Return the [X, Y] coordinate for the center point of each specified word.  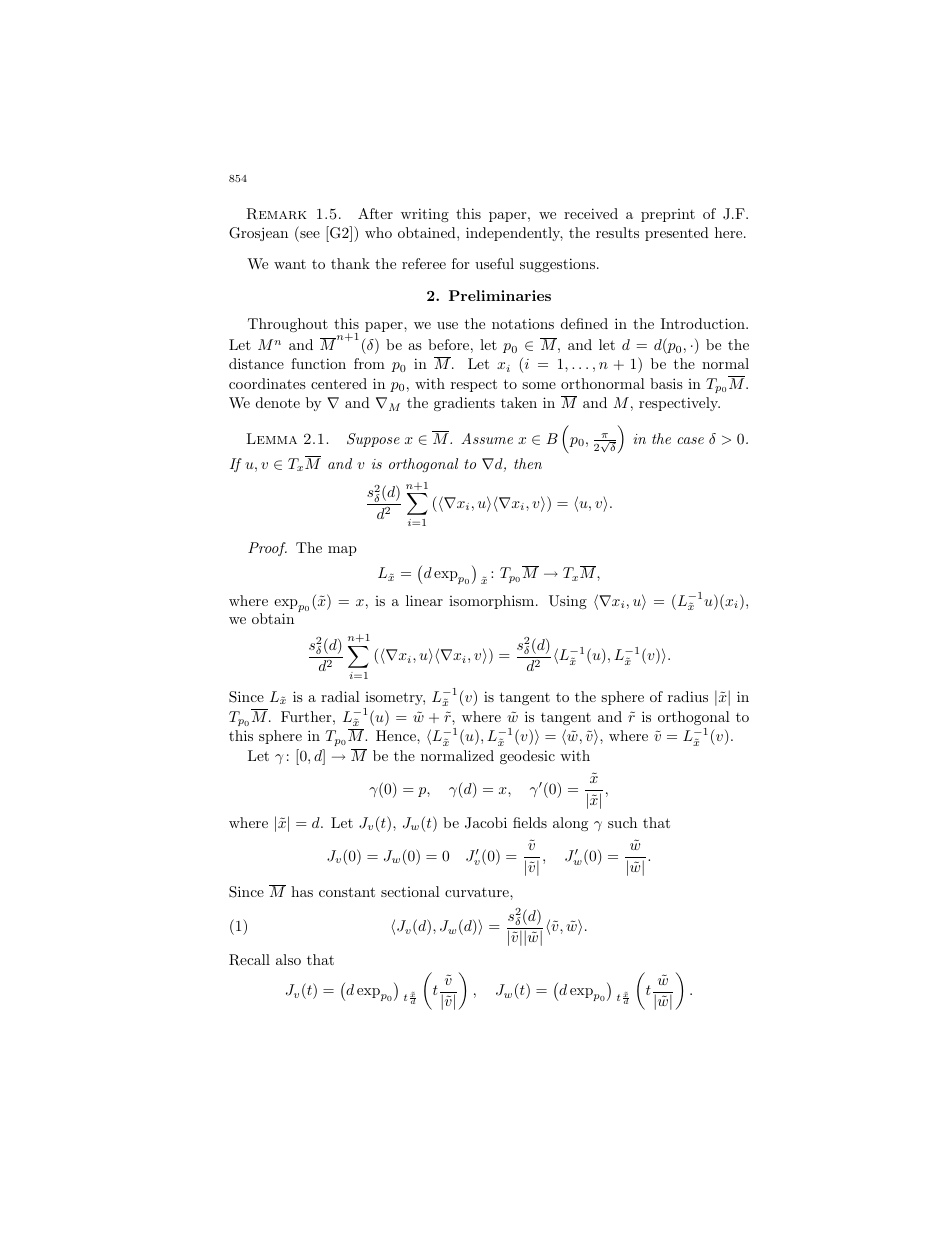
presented [677, 234]
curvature [478, 892]
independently [514, 234]
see [310, 234]
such [622, 822]
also [288, 959]
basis [666, 383]
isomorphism [493, 602]
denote [278, 402]
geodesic [527, 757]
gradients [464, 404]
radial [340, 696]
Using [568, 602]
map [342, 551]
